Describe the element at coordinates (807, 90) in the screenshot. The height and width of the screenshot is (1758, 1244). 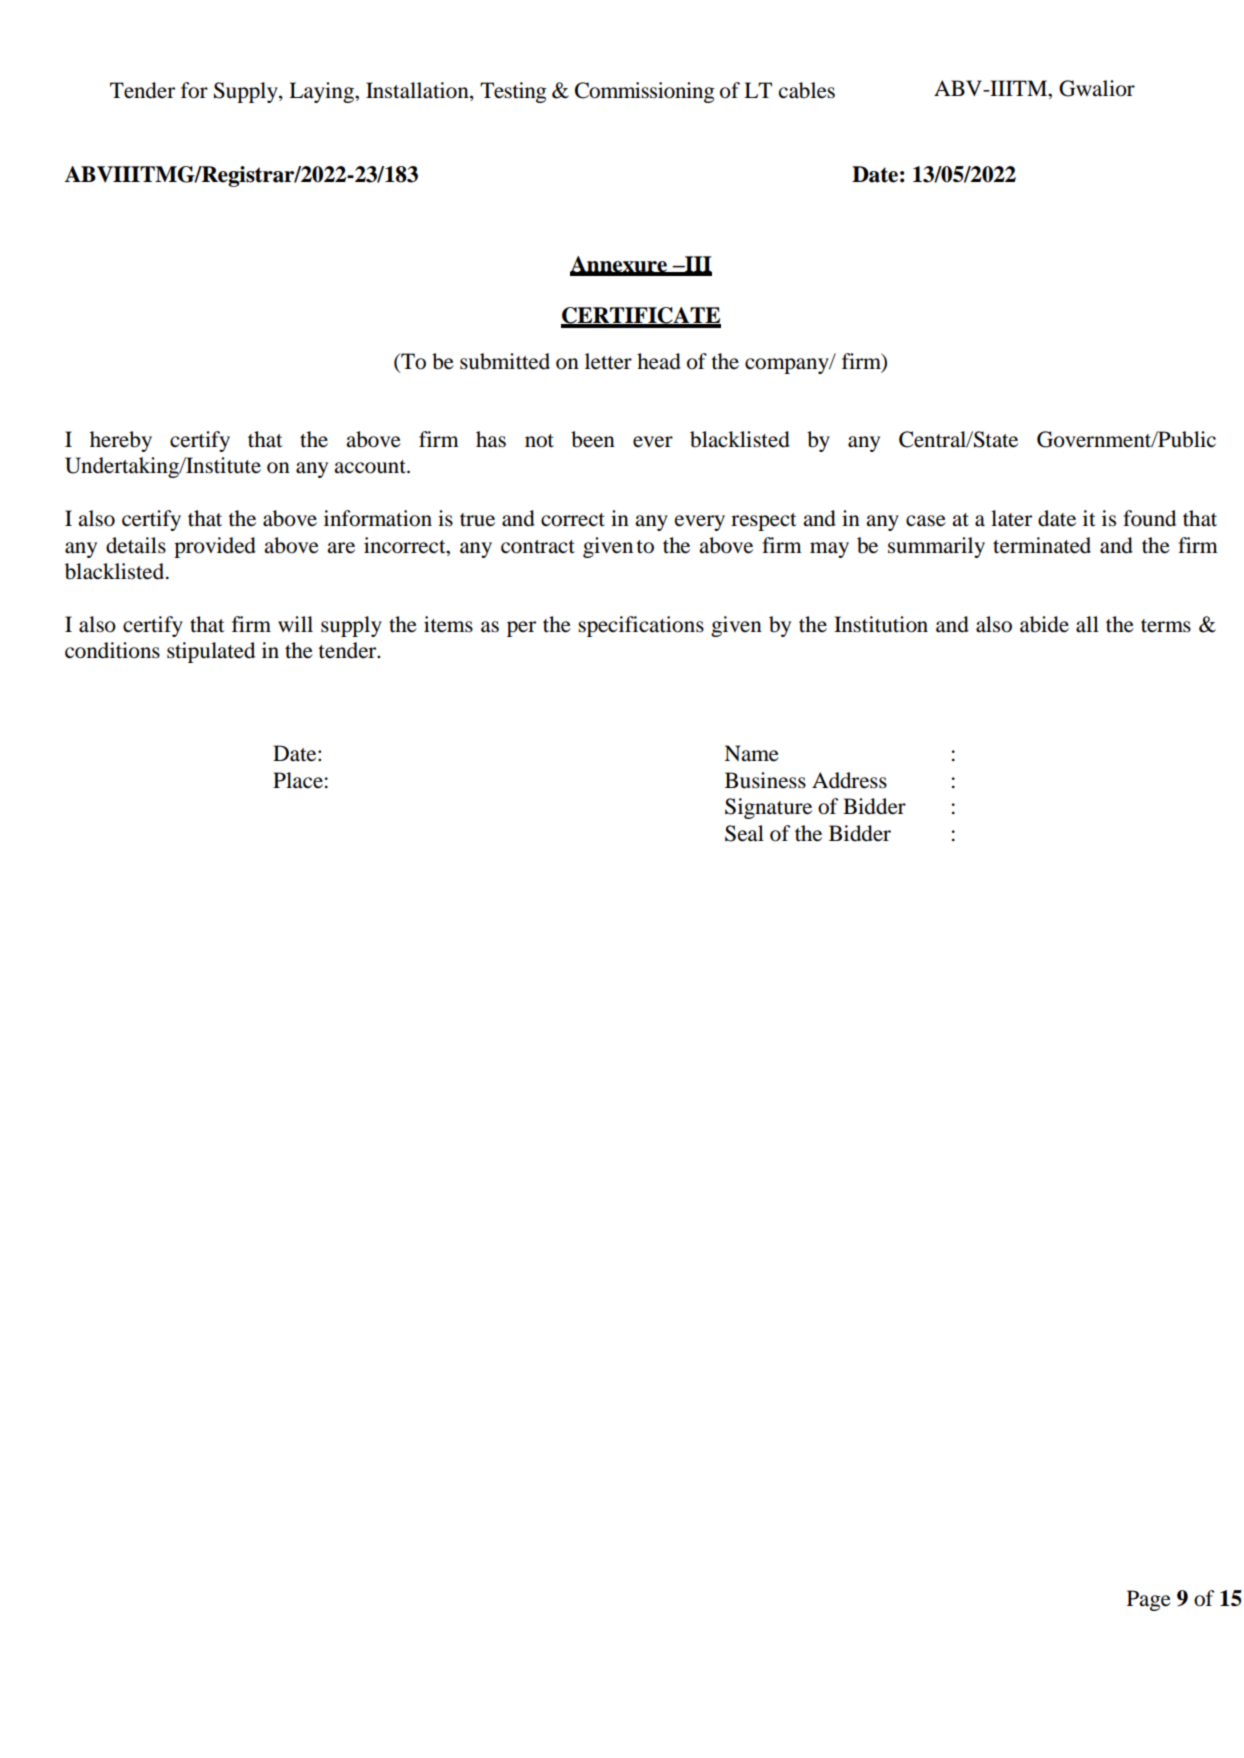
I see `cables` at that location.
